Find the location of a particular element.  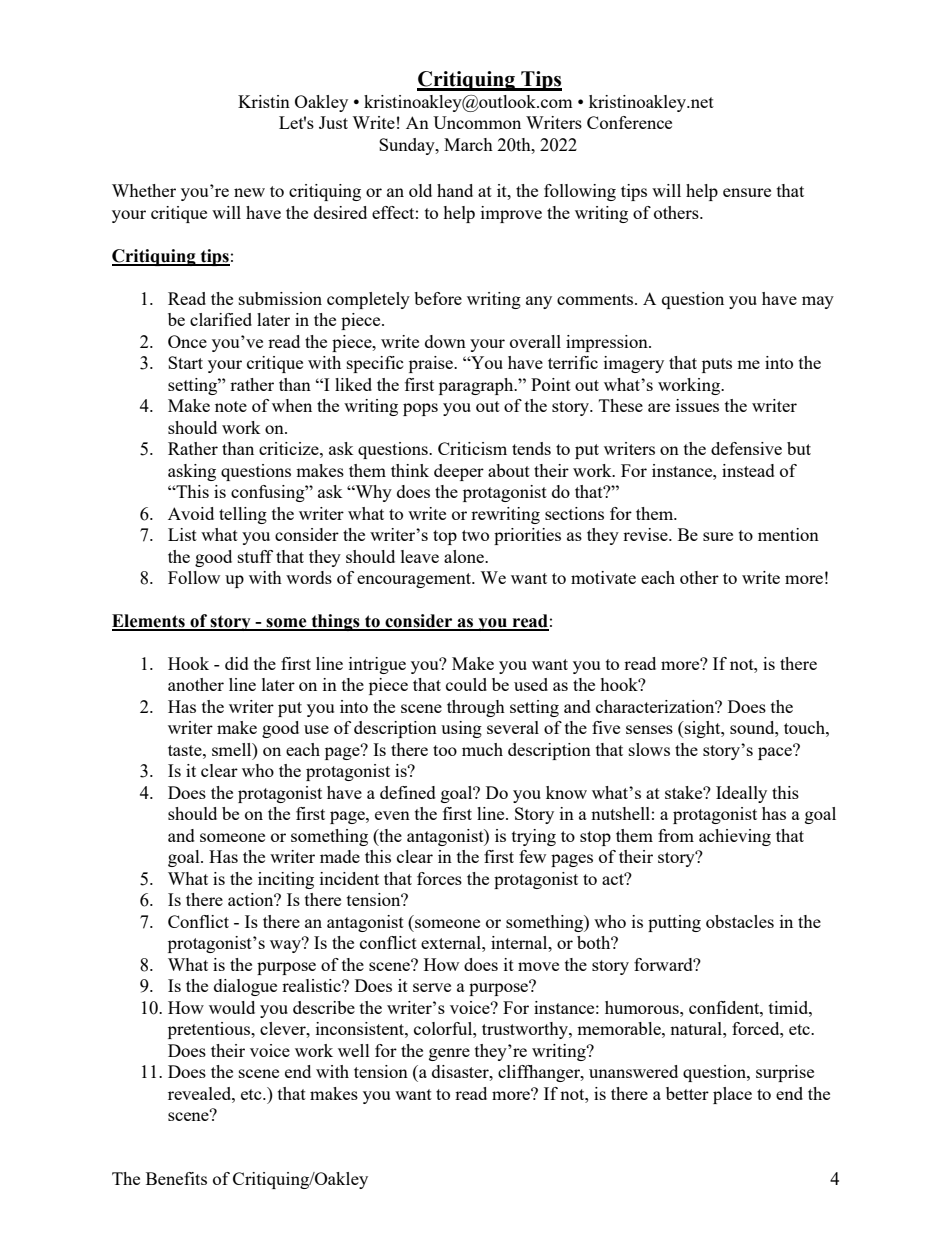

March is located at coordinates (468, 144).
